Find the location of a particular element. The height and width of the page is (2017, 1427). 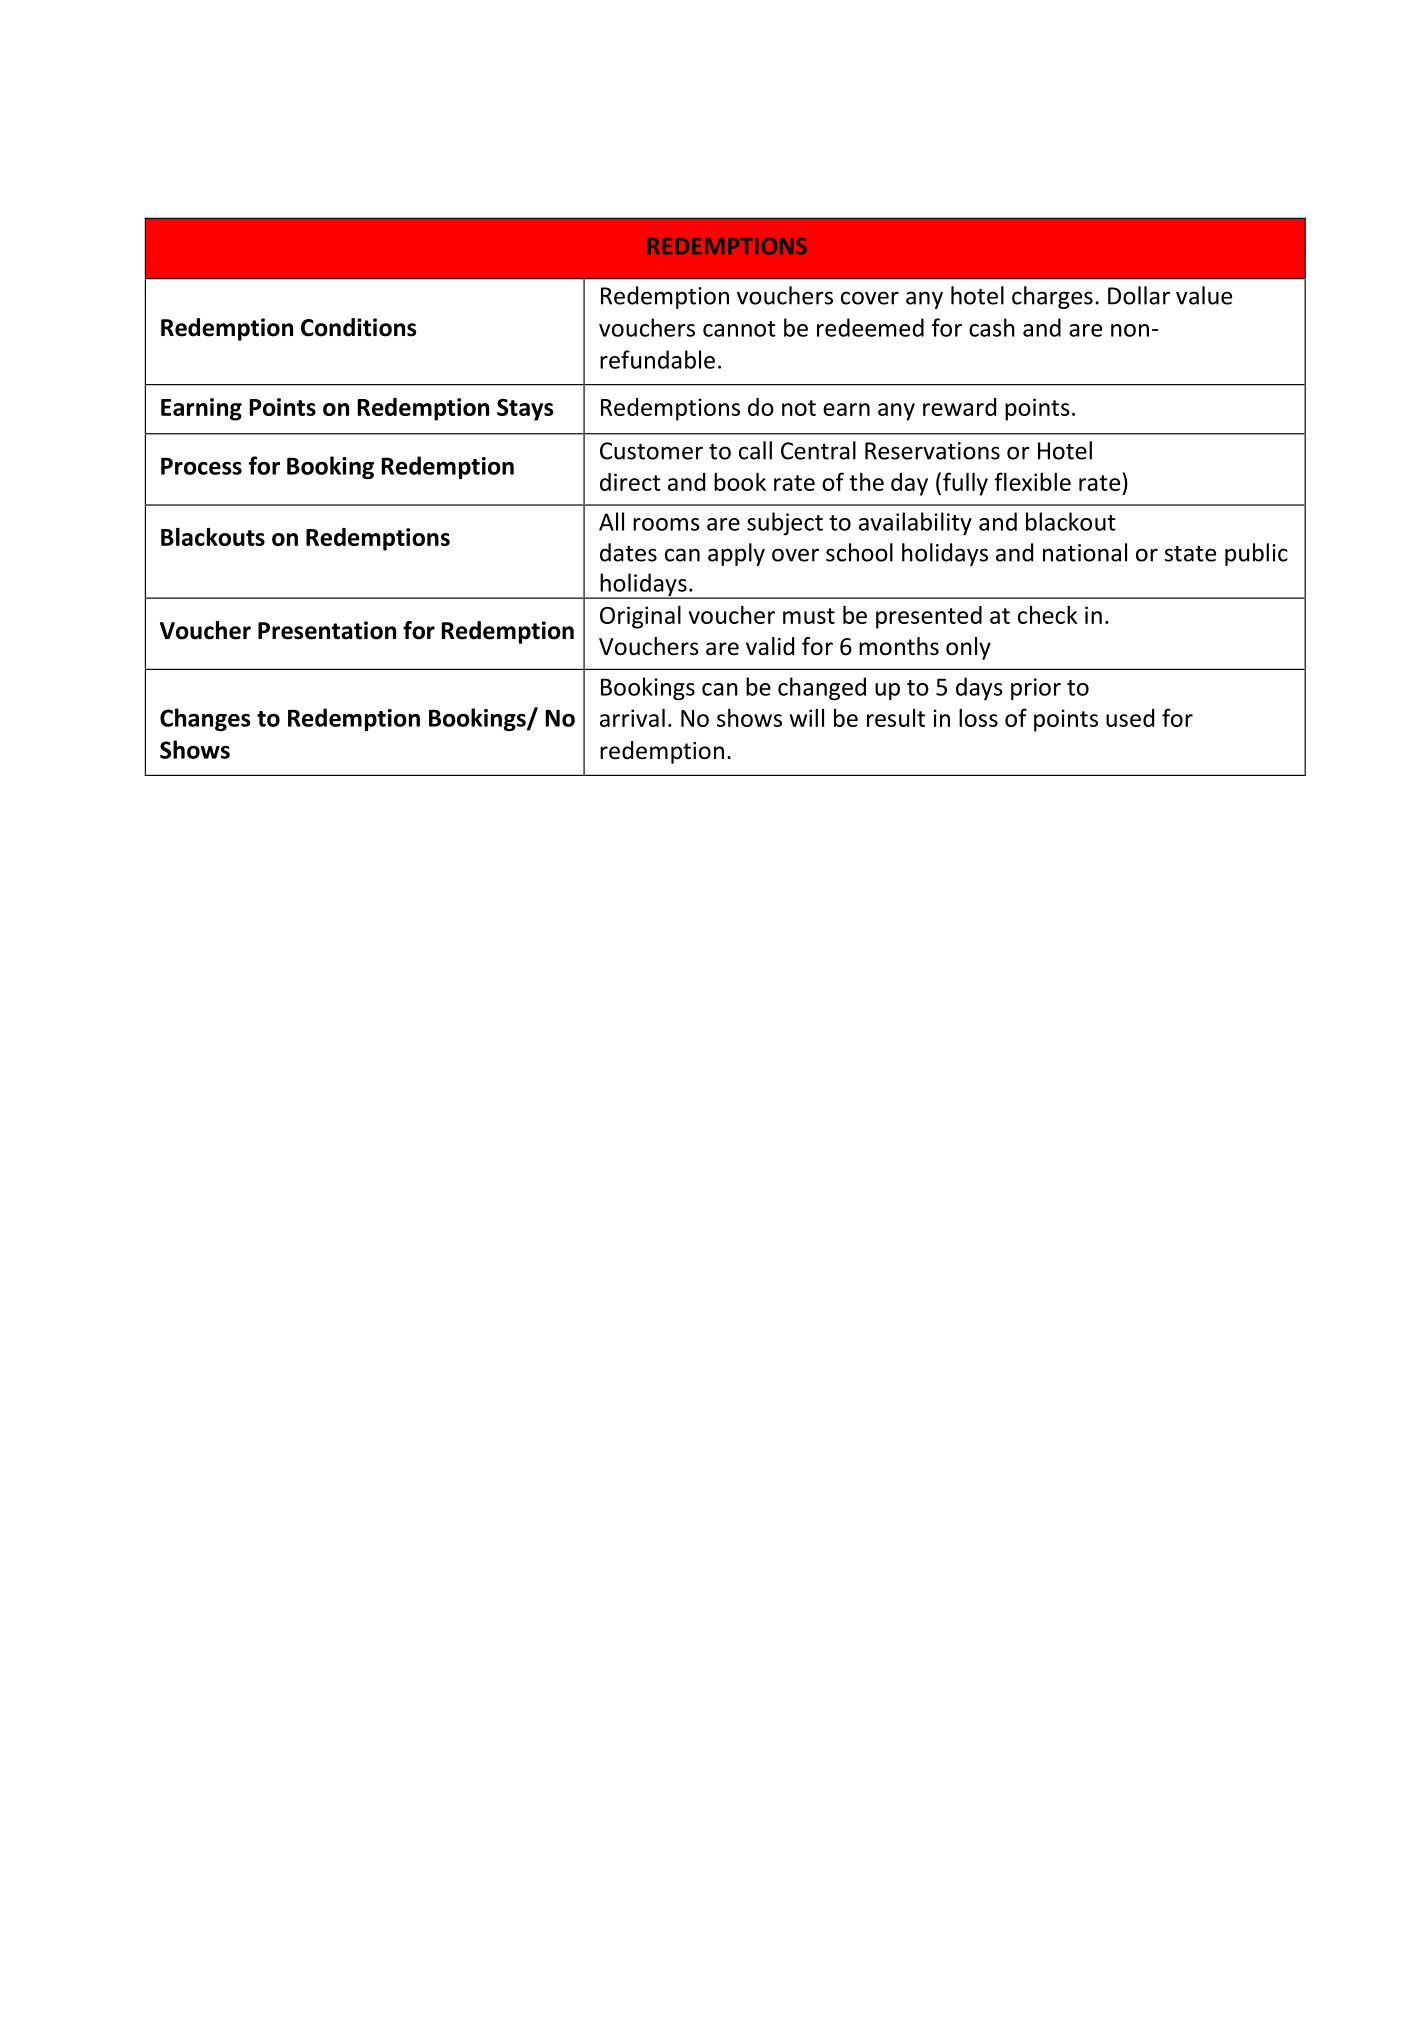

will is located at coordinates (807, 717).
